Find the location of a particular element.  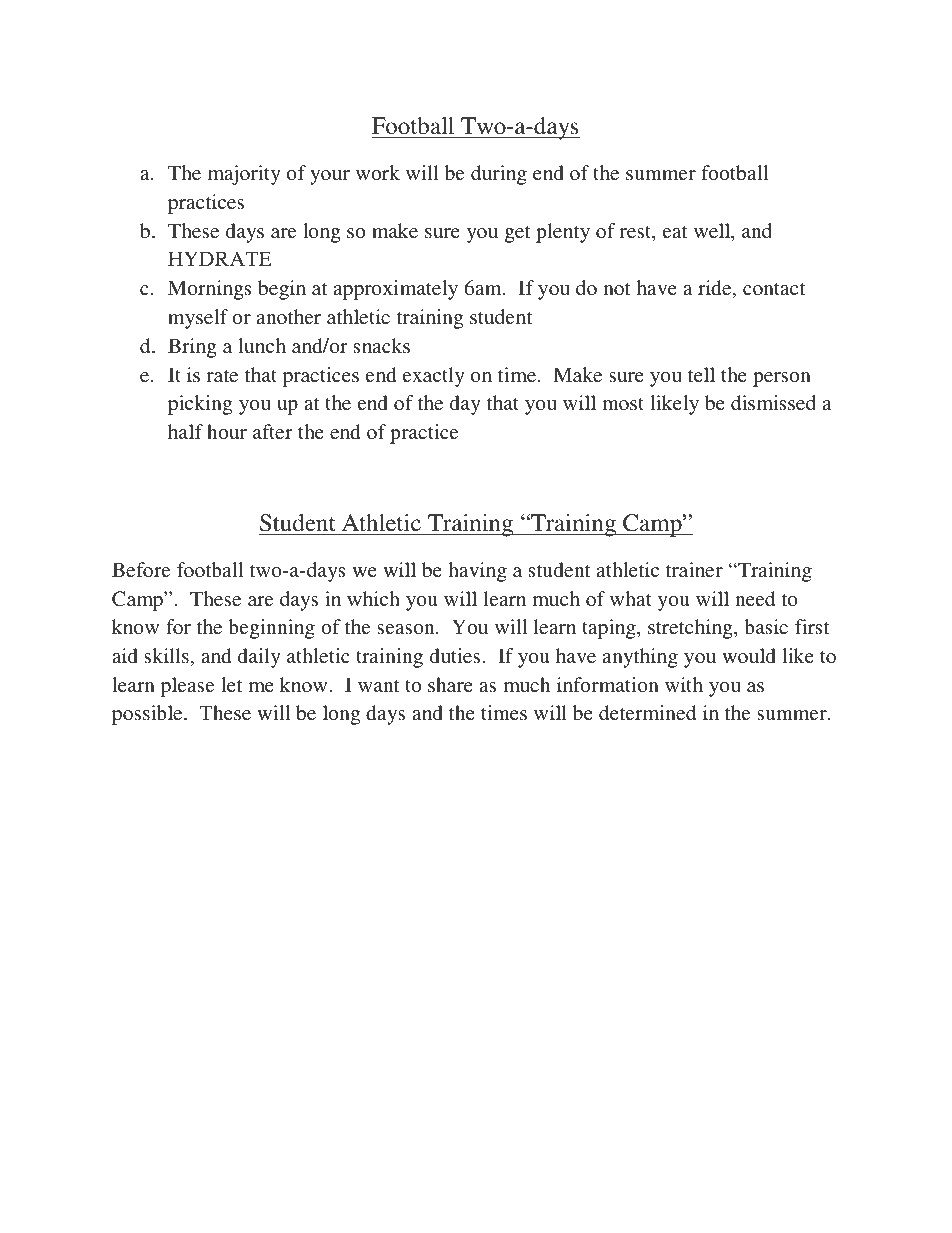

exactly is located at coordinates (434, 377).
